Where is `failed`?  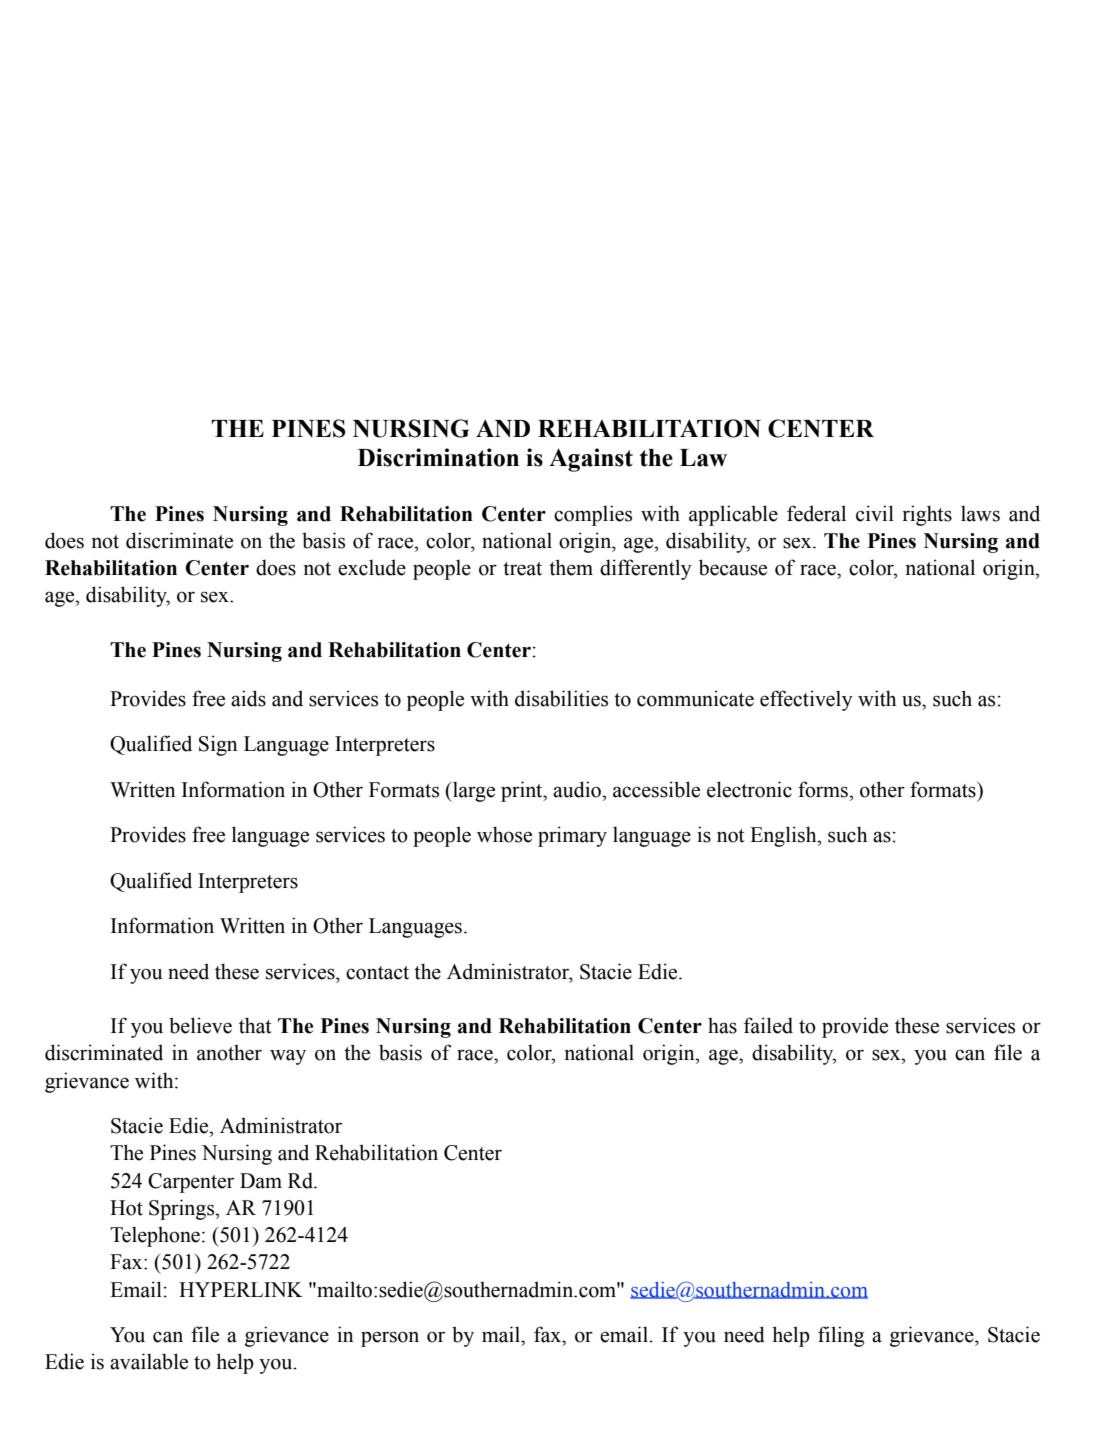
failed is located at coordinates (768, 1025).
